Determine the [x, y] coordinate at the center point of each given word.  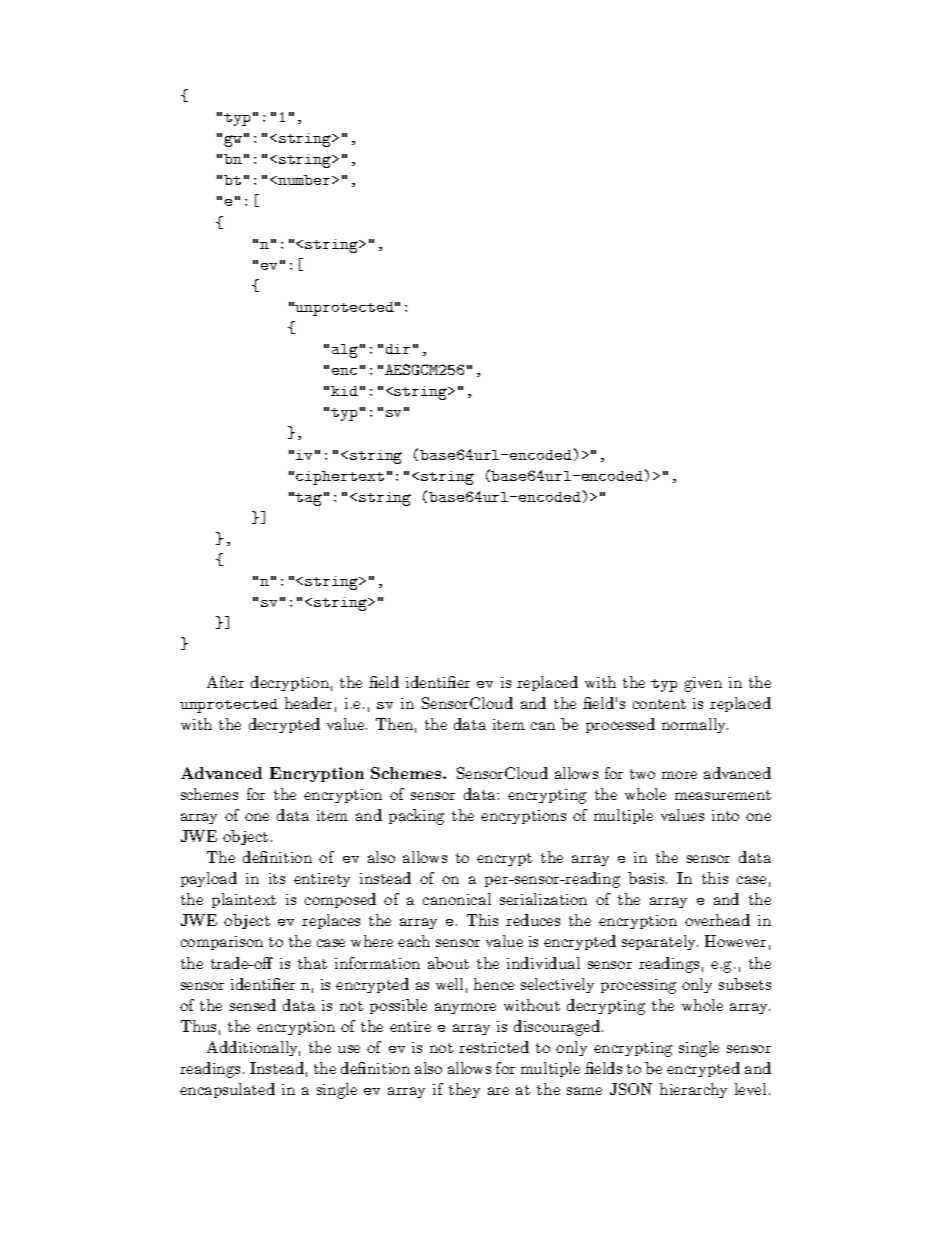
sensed [253, 1005]
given [703, 684]
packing [416, 817]
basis [646, 878]
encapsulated [227, 1090]
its [277, 878]
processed [620, 725]
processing [638, 986]
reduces [533, 920]
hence [494, 984]
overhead [717, 920]
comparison [222, 943]
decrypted [284, 725]
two [642, 774]
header [308, 703]
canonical [457, 899]
